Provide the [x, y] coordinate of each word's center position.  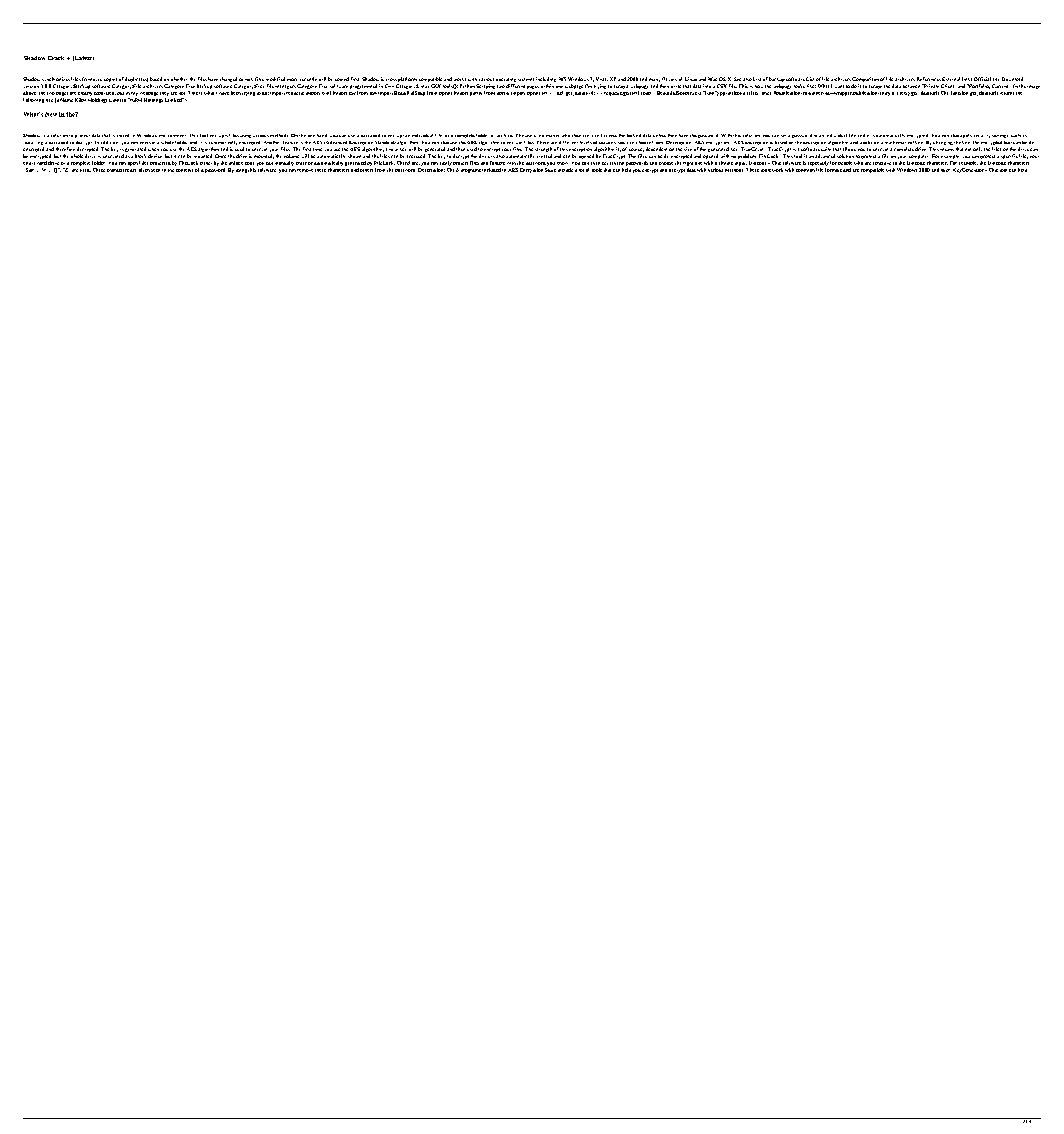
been [236, 93]
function [959, 93]
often [144, 170]
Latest [83, 58]
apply [966, 136]
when [153, 149]
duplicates [136, 81]
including [546, 81]
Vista [602, 79]
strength [543, 151]
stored [123, 135]
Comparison [865, 81]
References [929, 79]
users [530, 136]
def [560, 93]
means [947, 149]
